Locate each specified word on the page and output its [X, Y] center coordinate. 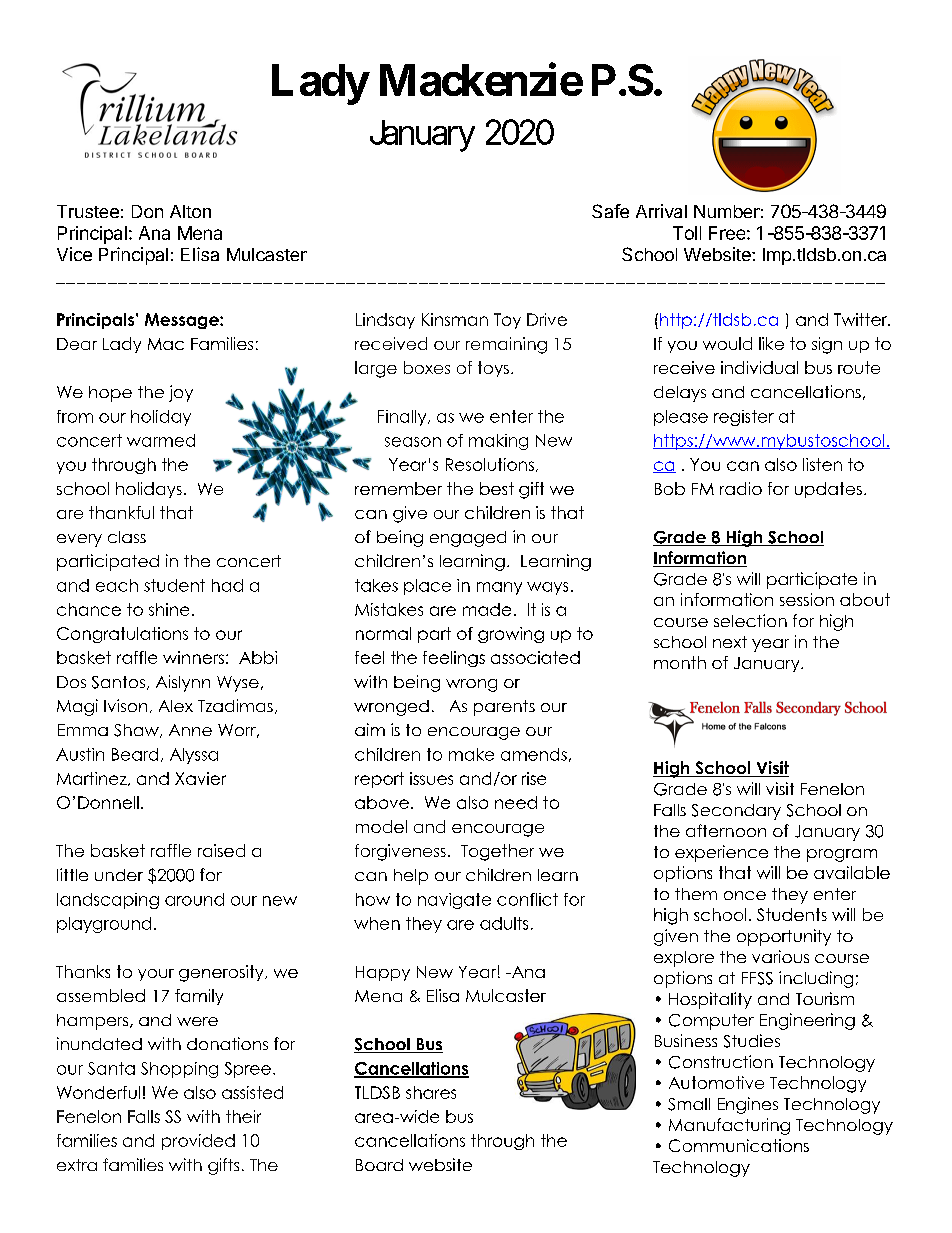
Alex [176, 706]
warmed [161, 440]
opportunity [784, 937]
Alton [190, 211]
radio [741, 488]
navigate [454, 901]
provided [198, 1142]
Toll [687, 233]
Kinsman [455, 319]
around [194, 899]
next [730, 642]
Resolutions [490, 464]
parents [504, 708]
